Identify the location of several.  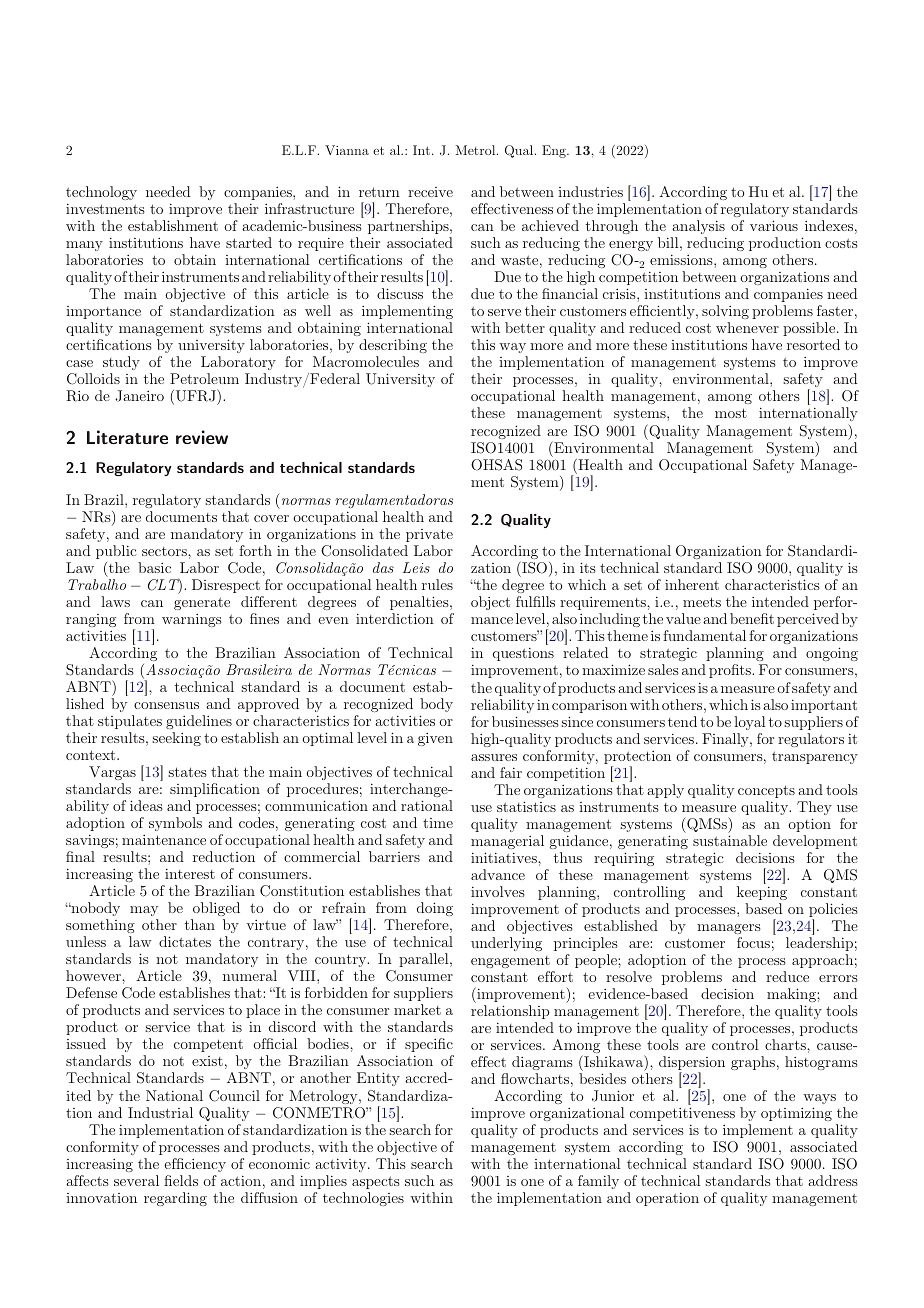
(136, 1180).
